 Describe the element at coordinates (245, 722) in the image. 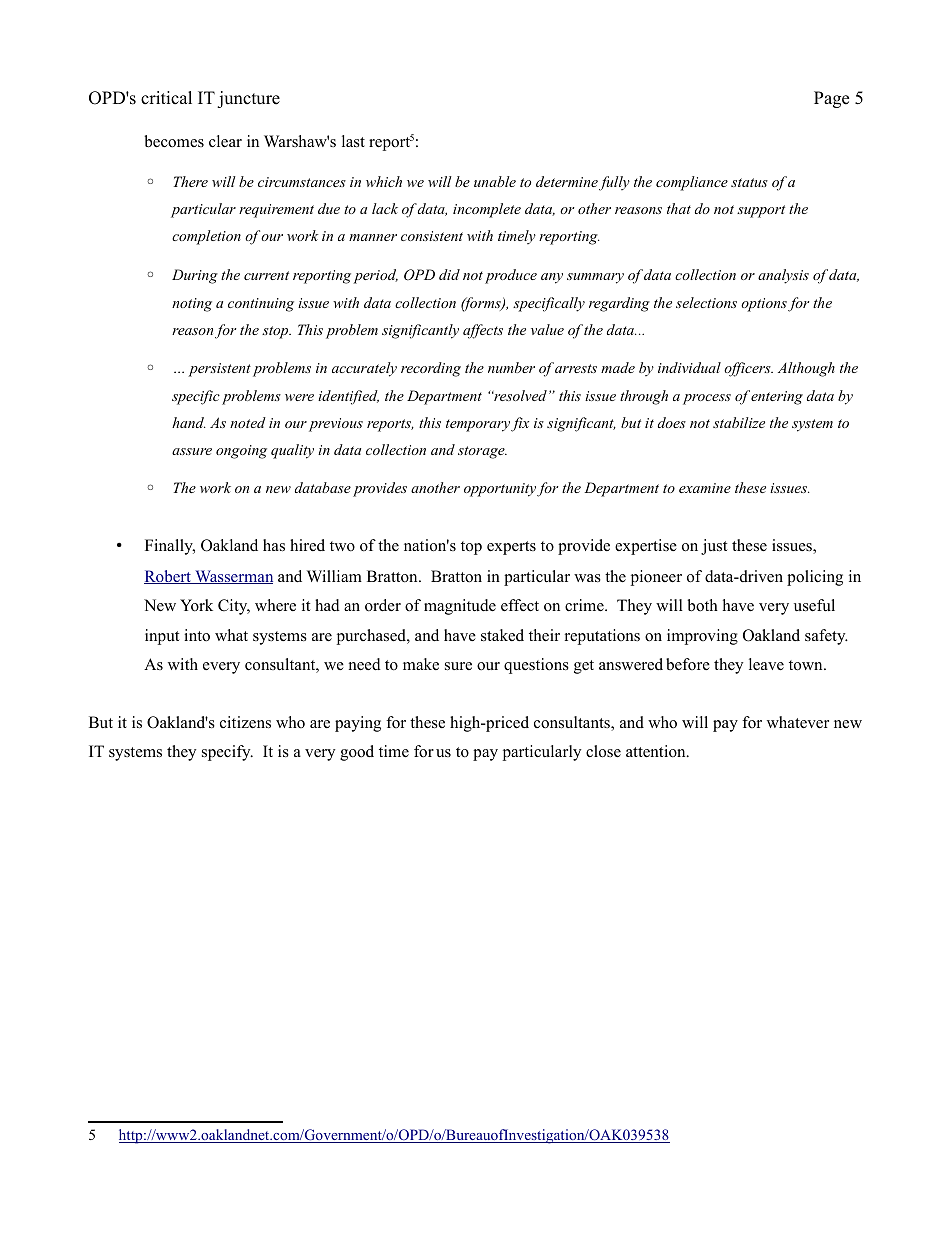

I see `citizens` at that location.
